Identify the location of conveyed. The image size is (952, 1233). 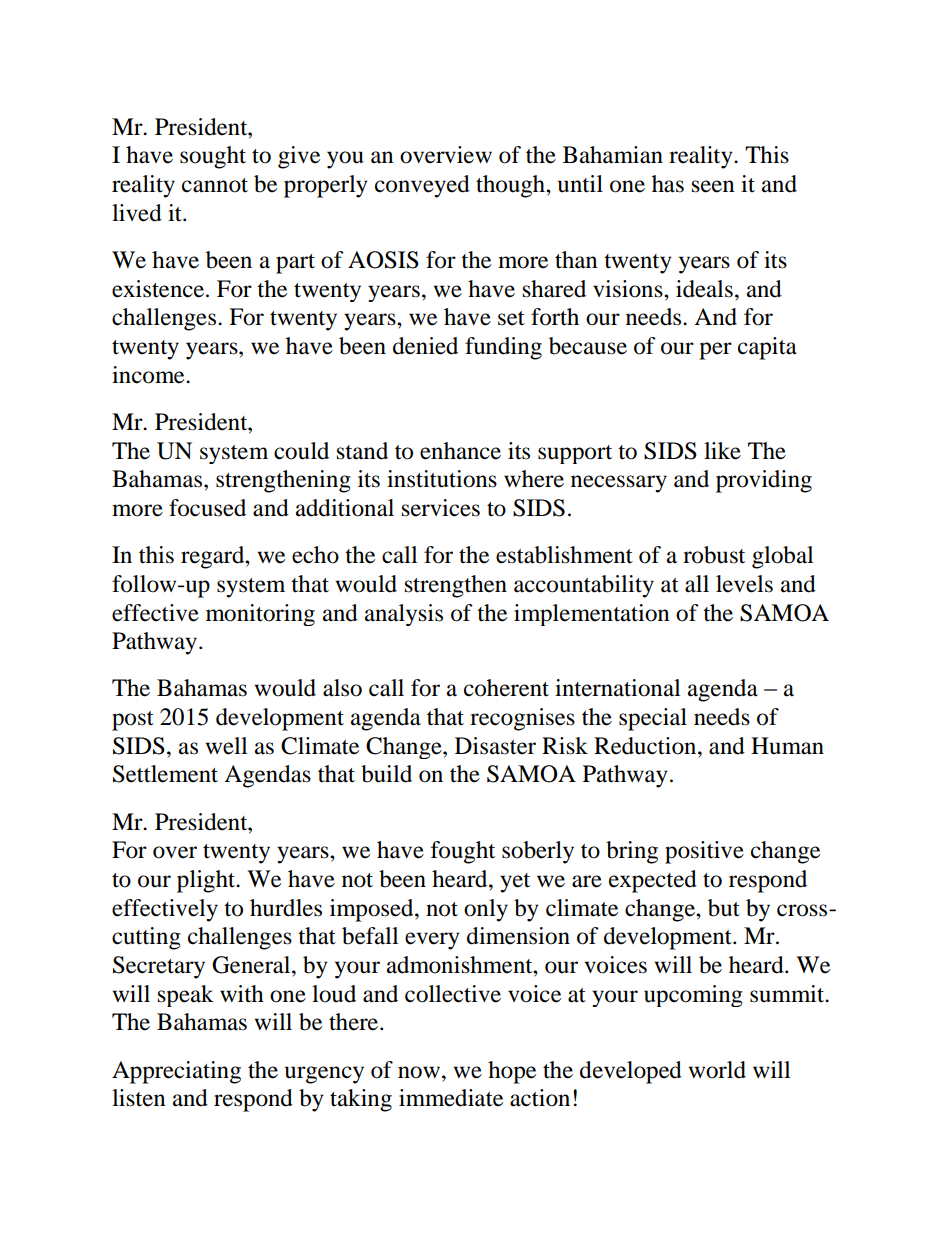
(422, 186).
